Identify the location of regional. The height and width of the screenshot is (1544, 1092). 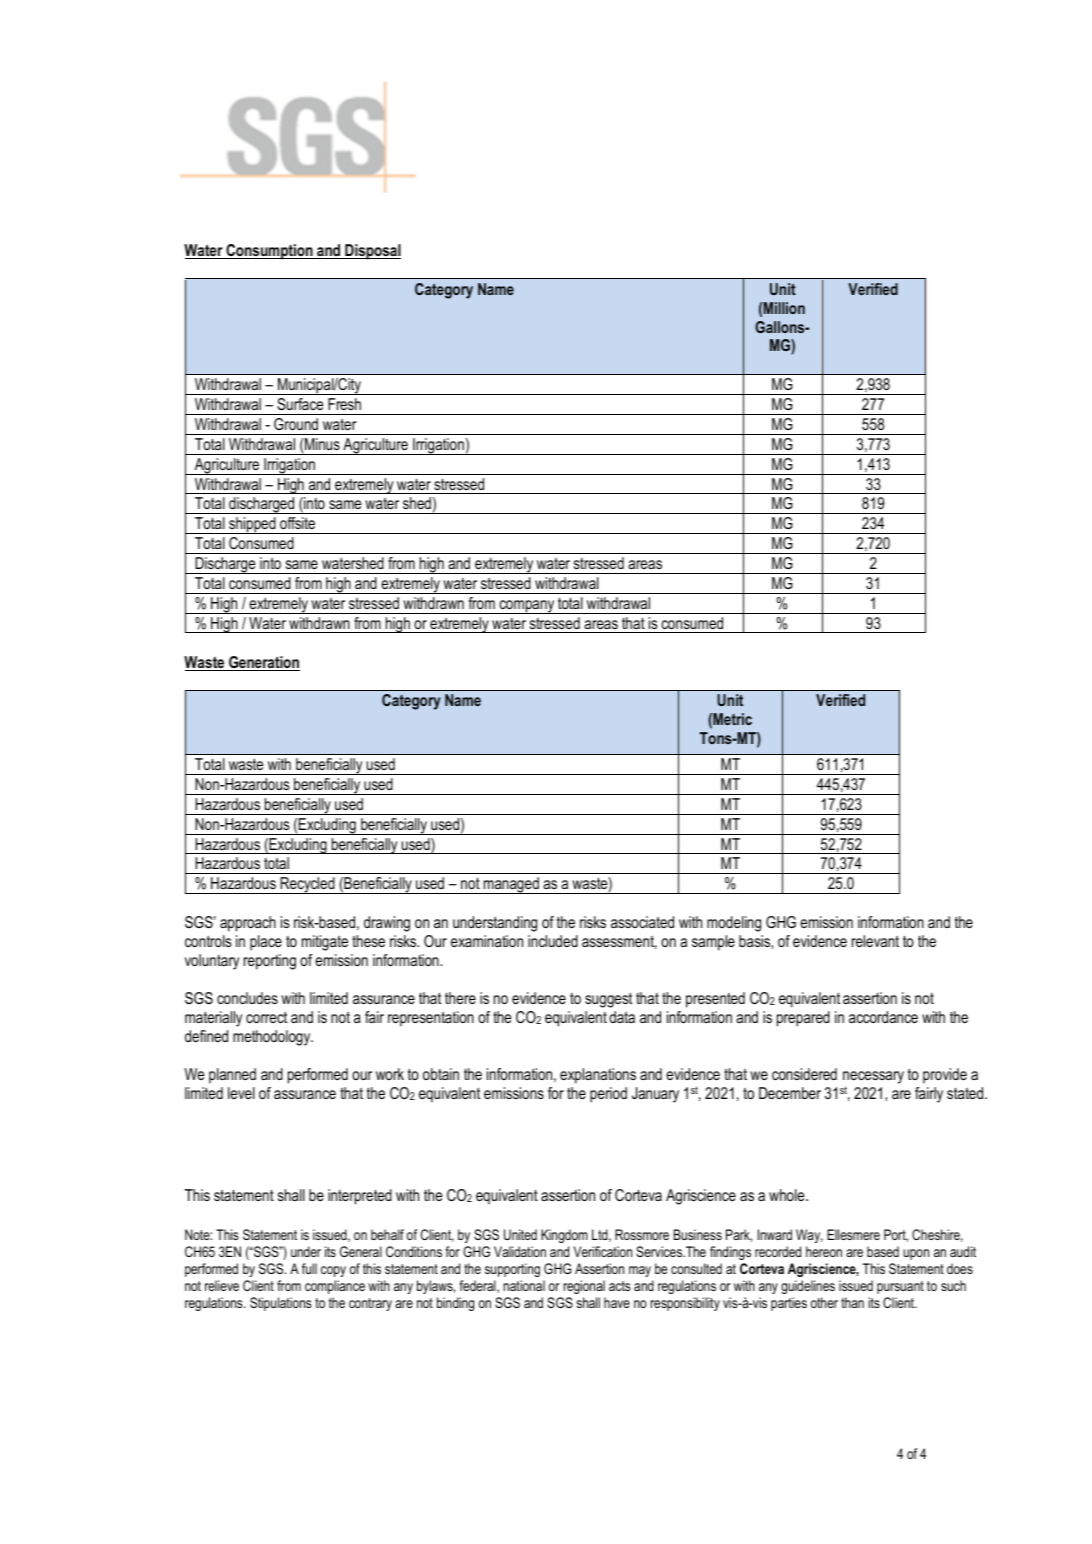
(584, 1287).
